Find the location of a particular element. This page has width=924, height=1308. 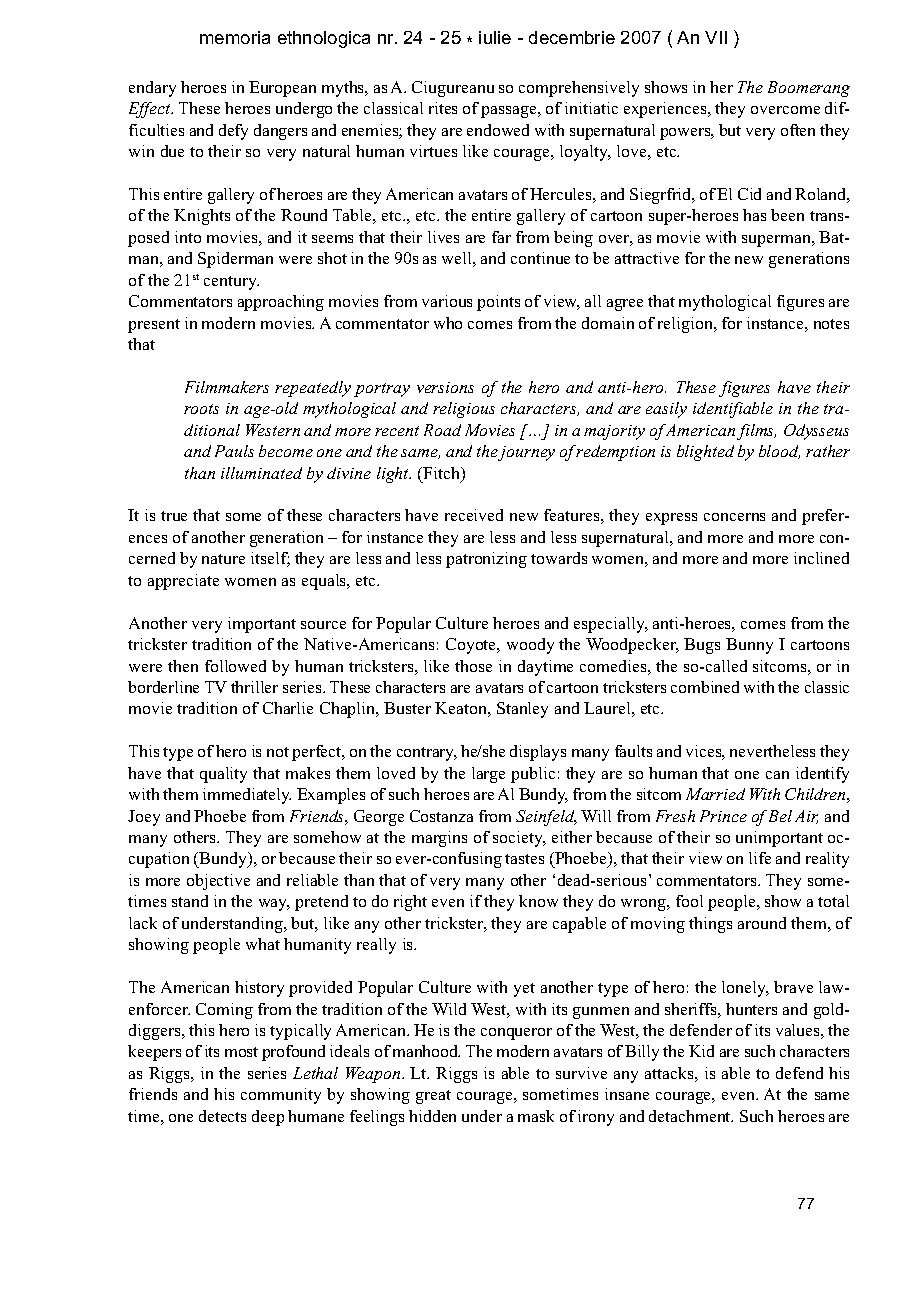

great is located at coordinates (433, 1097).
